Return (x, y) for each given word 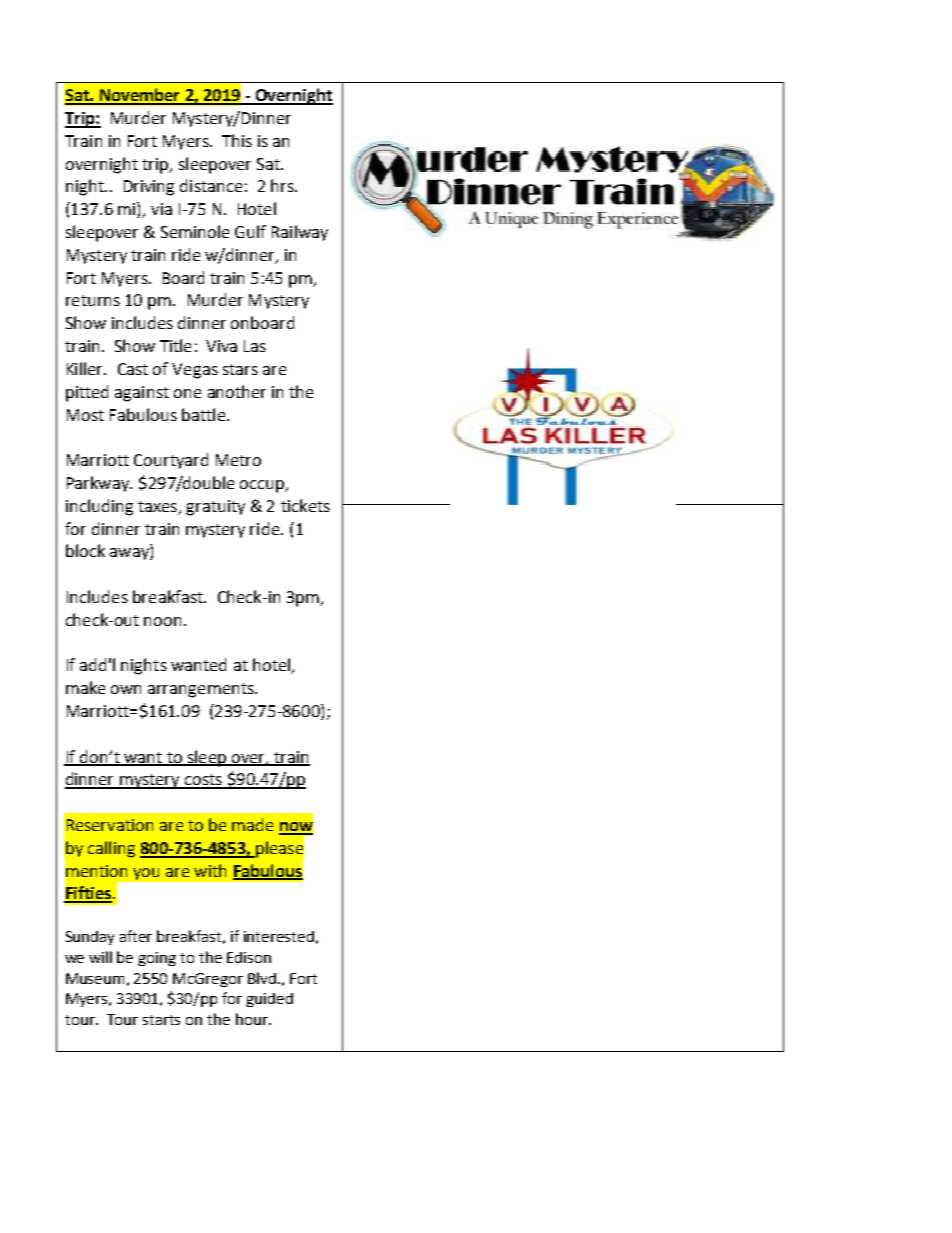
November (139, 96)
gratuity (215, 508)
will (100, 957)
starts (161, 1020)
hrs (283, 185)
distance (211, 185)
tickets (305, 505)
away (130, 554)
